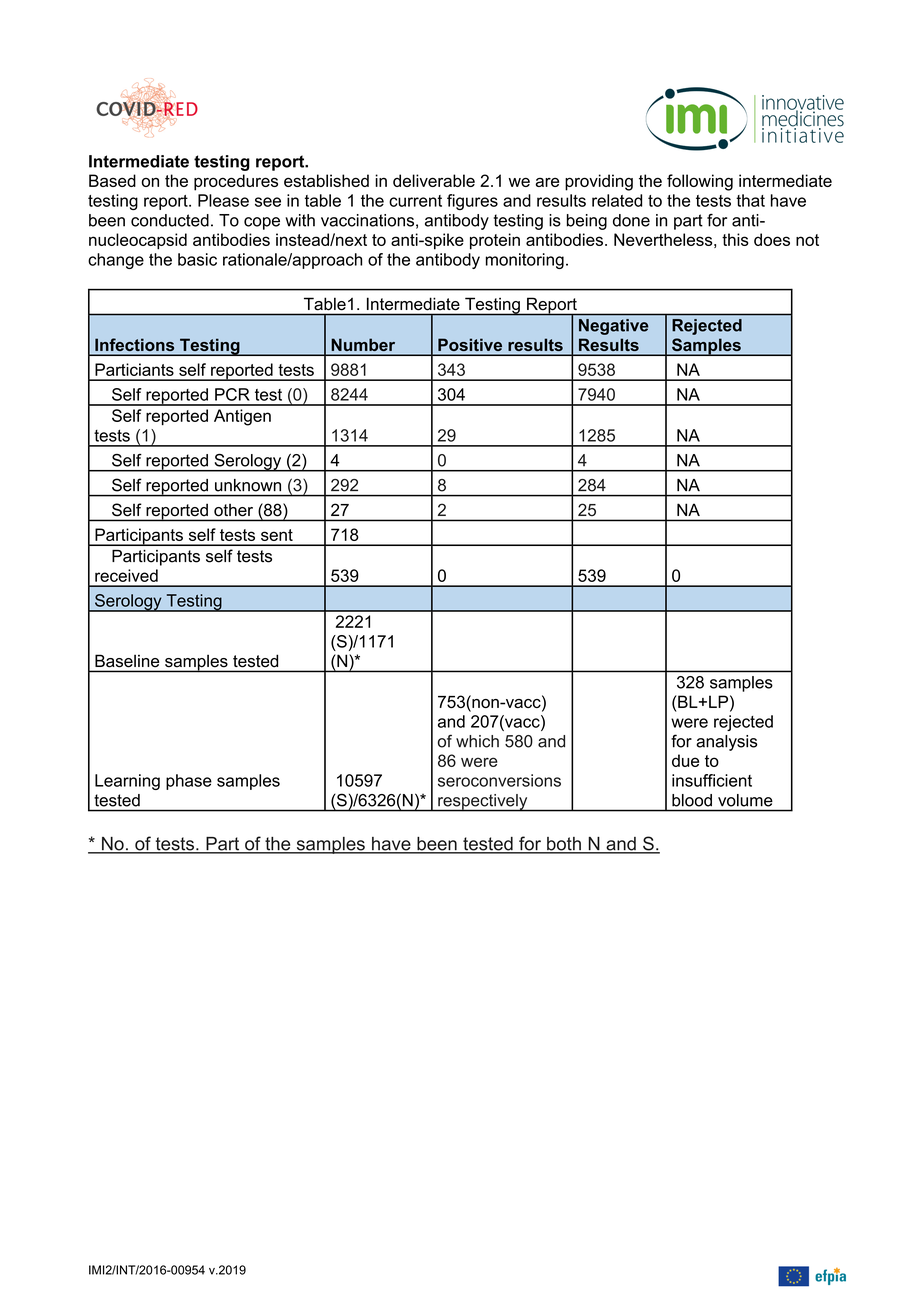 Image resolution: width=924 pixels, height=1308 pixels. What do you see at coordinates (277, 535) in the screenshot?
I see `sent` at bounding box center [277, 535].
